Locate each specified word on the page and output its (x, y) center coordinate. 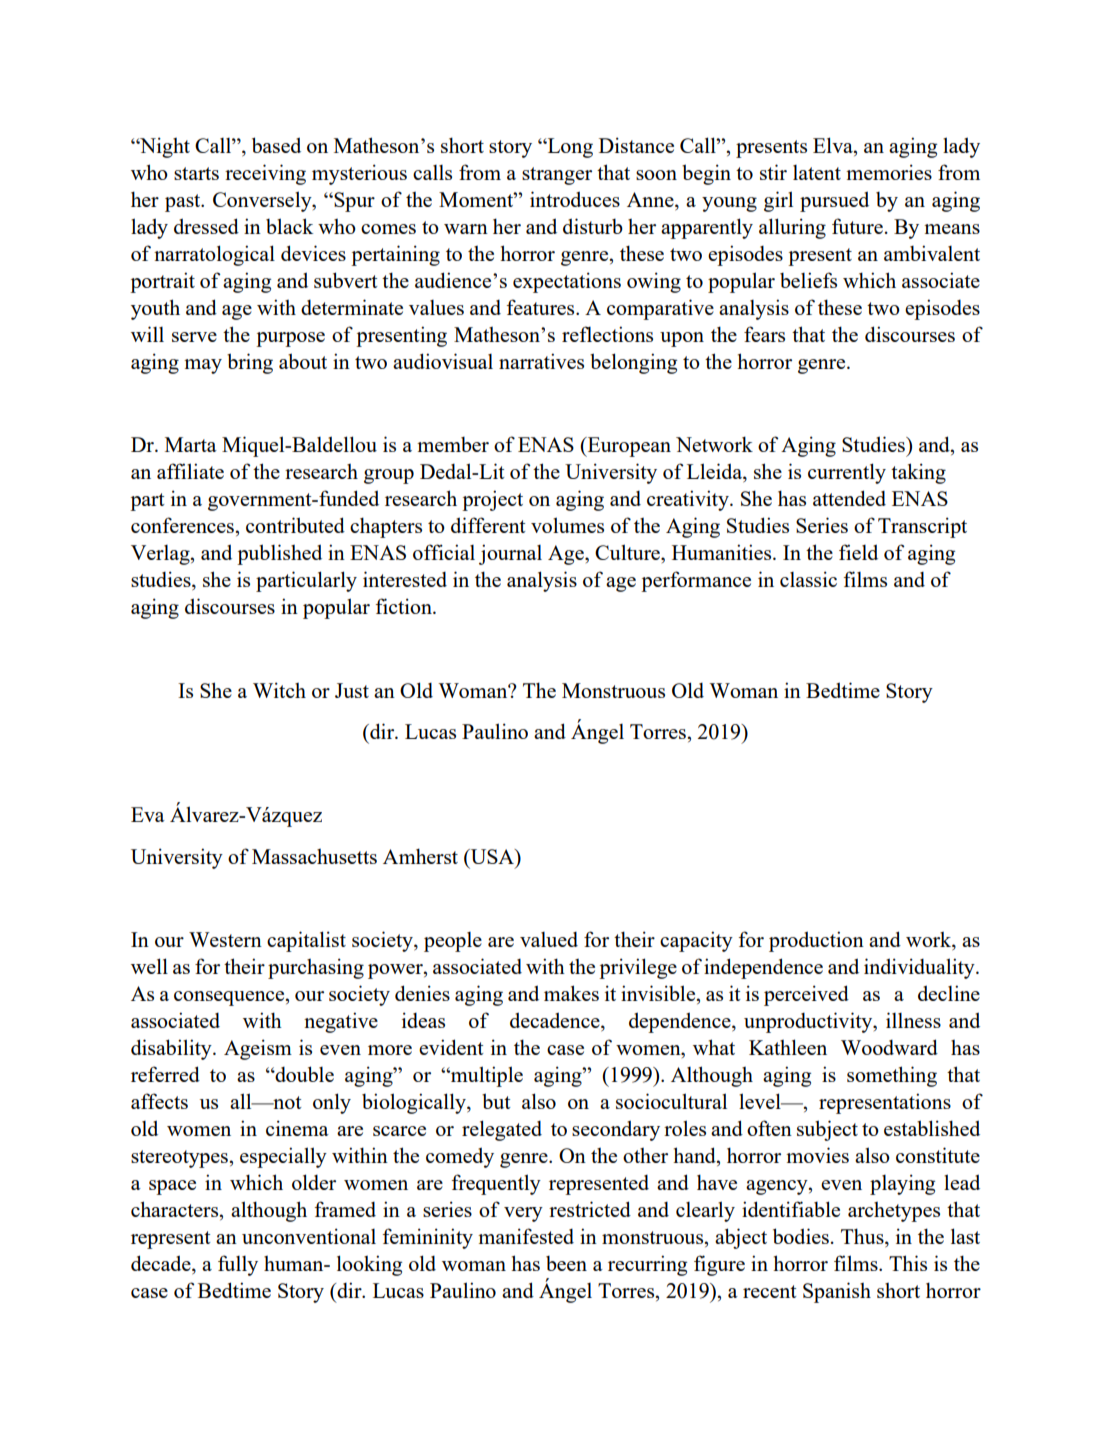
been (566, 1263)
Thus (863, 1237)
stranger (557, 176)
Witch (279, 690)
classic (808, 579)
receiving (265, 174)
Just (352, 690)
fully (238, 1265)
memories (889, 172)
